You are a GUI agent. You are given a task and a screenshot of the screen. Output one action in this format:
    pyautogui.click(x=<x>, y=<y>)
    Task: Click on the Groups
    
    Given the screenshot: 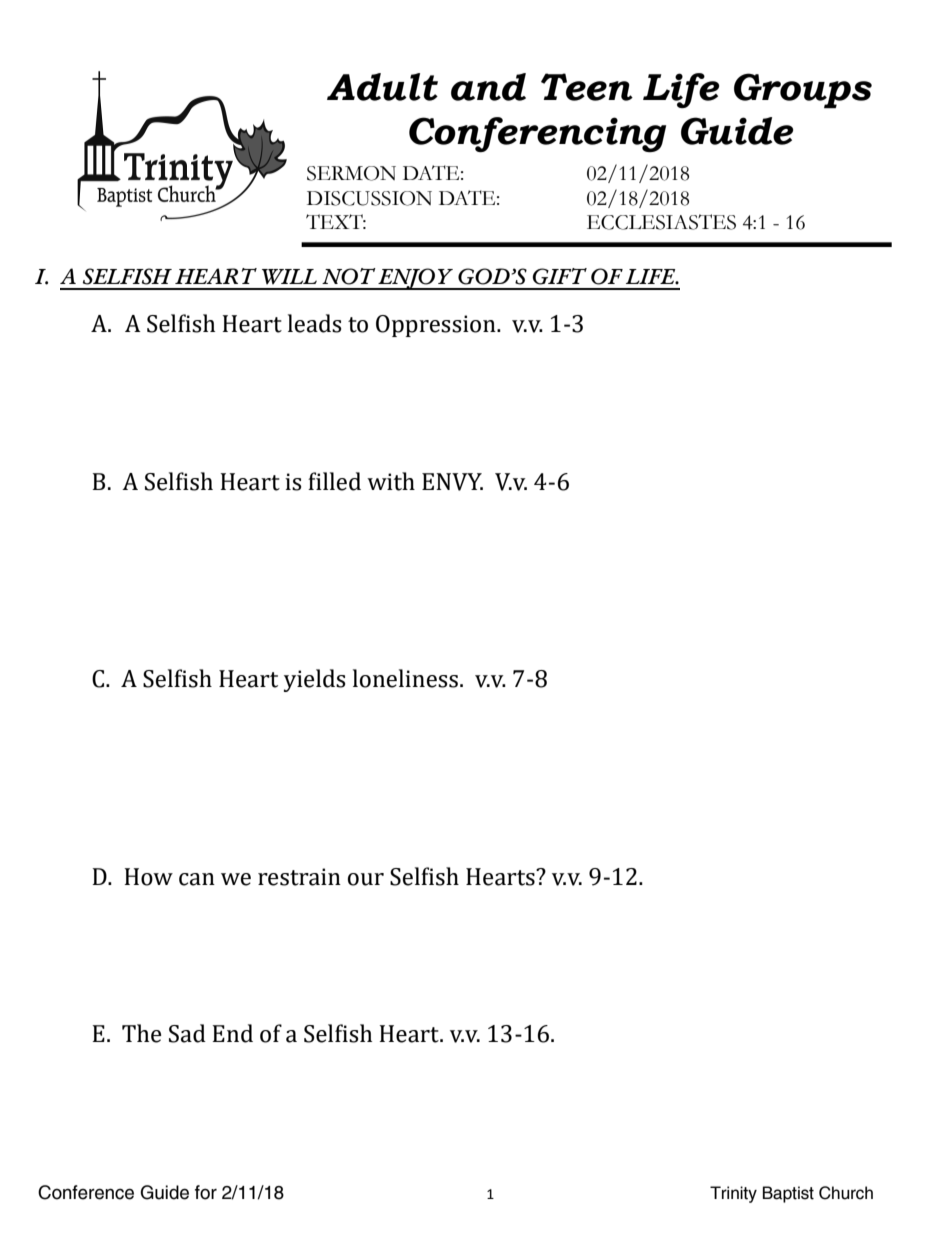 What is the action you would take?
    pyautogui.click(x=803, y=91)
